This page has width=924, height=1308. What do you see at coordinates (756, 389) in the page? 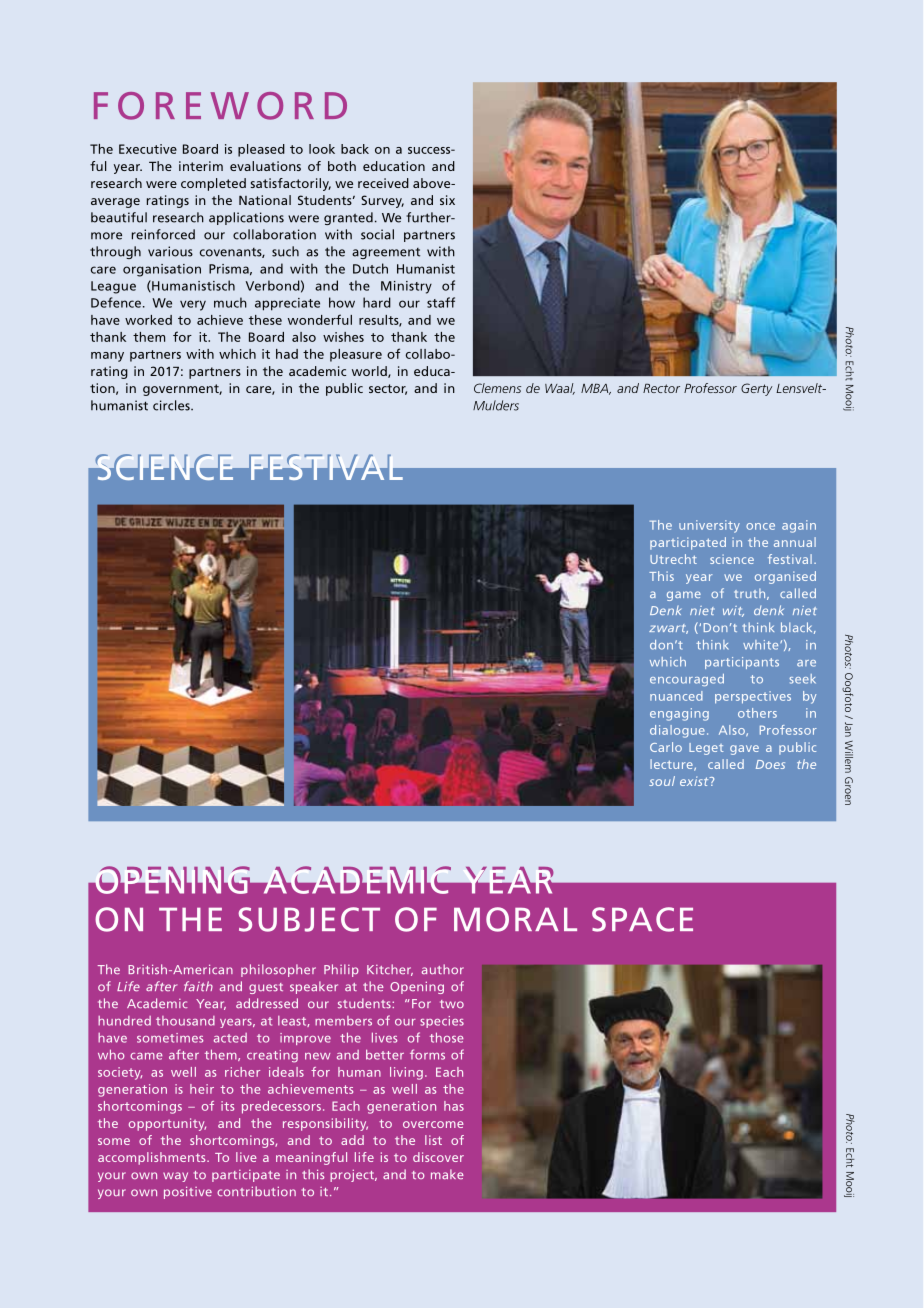
I see `Gerty` at bounding box center [756, 389].
